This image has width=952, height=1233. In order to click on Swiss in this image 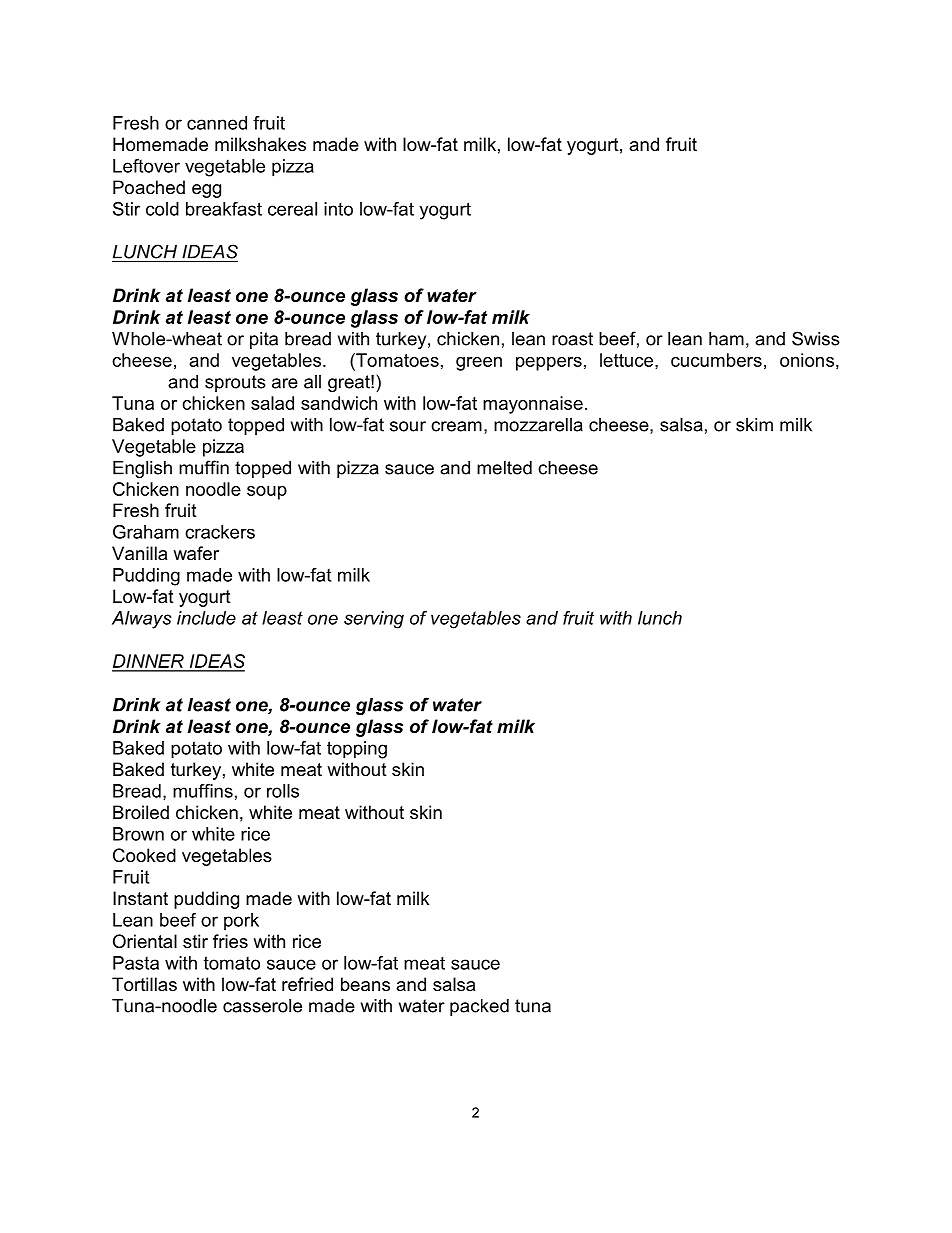, I will do `click(816, 338)`.
